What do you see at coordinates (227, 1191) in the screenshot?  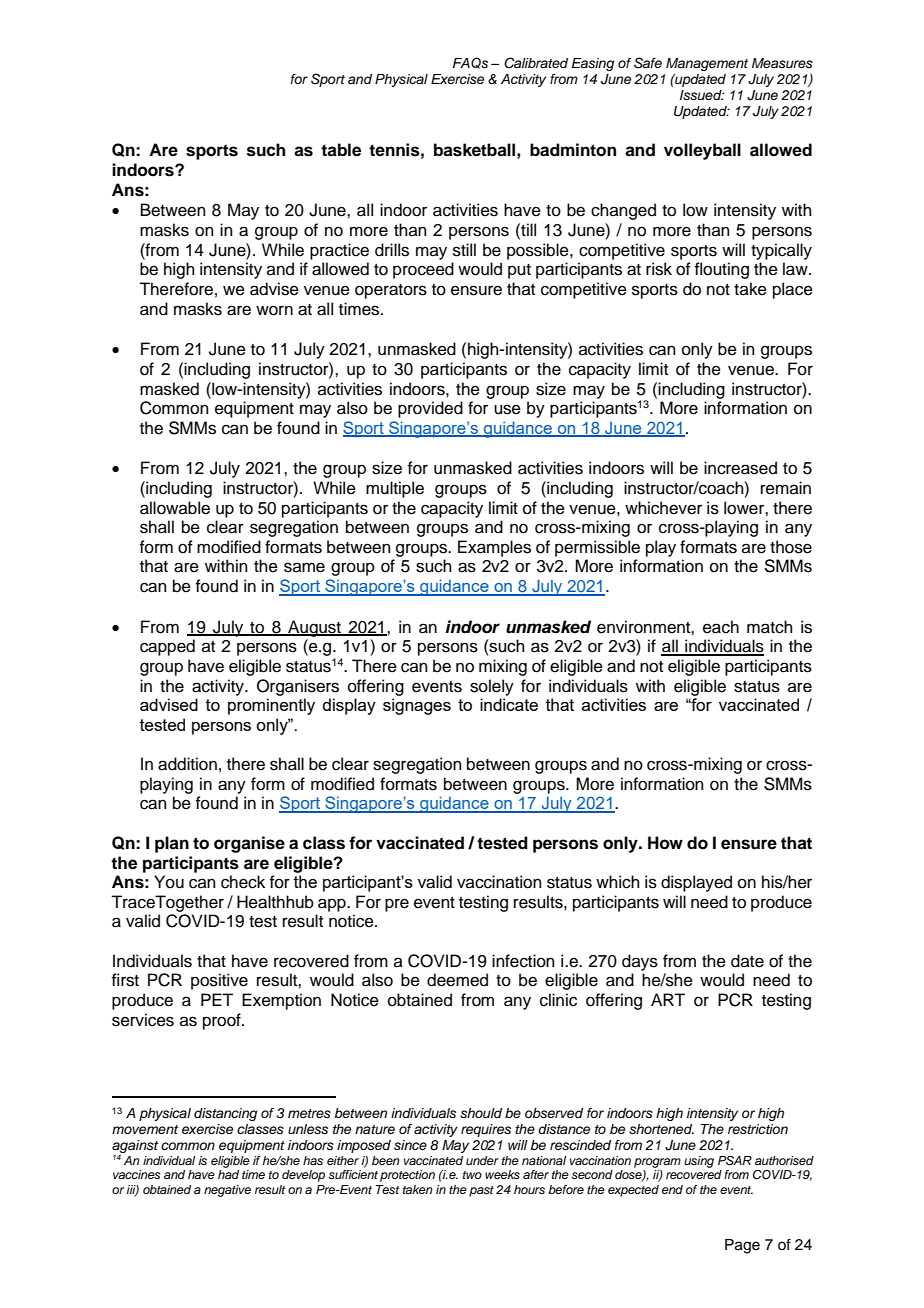 I see `negative` at bounding box center [227, 1191].
